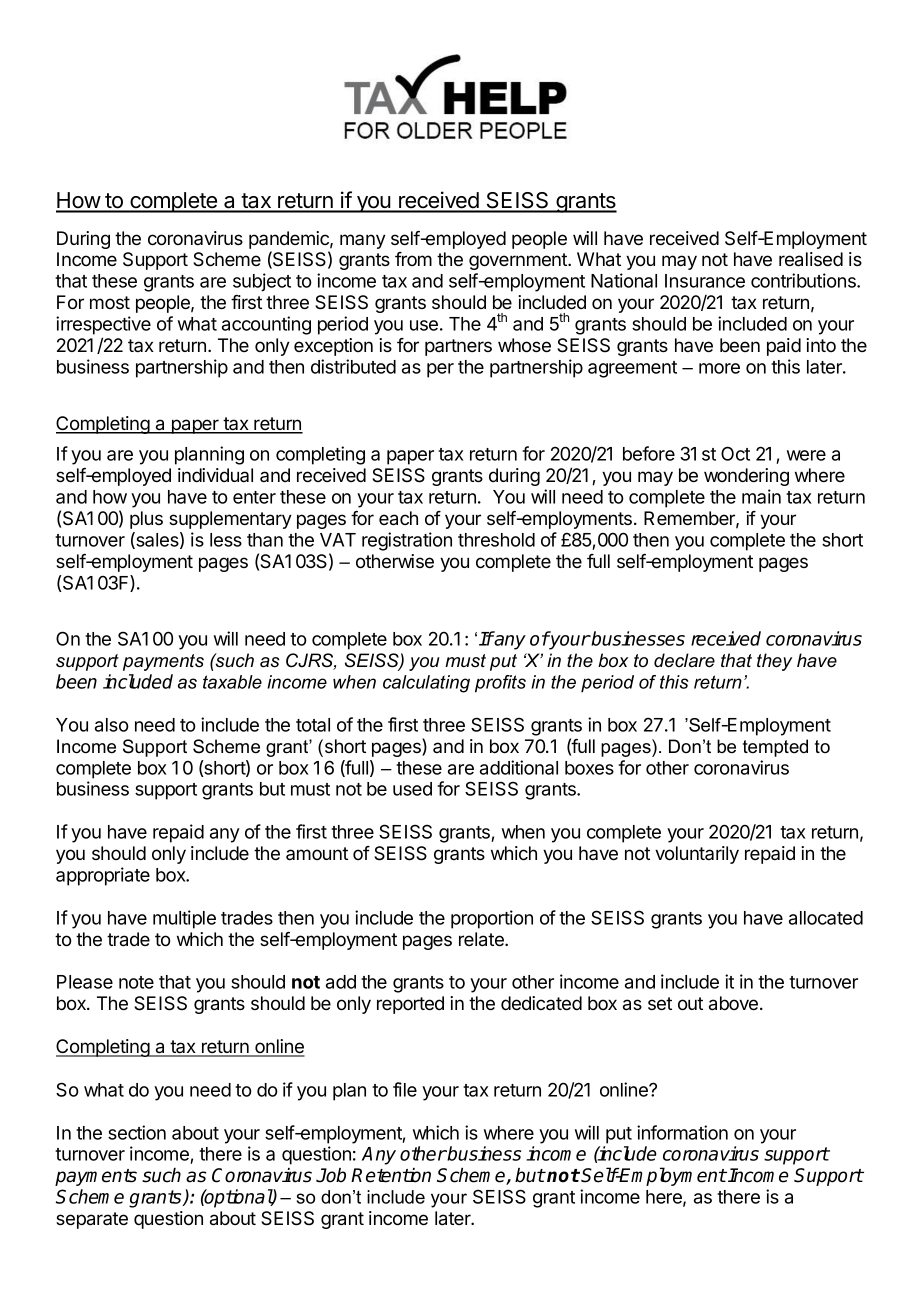 The height and width of the screenshot is (1308, 924). Describe the element at coordinates (775, 748) in the screenshot. I see `tempted` at that location.
